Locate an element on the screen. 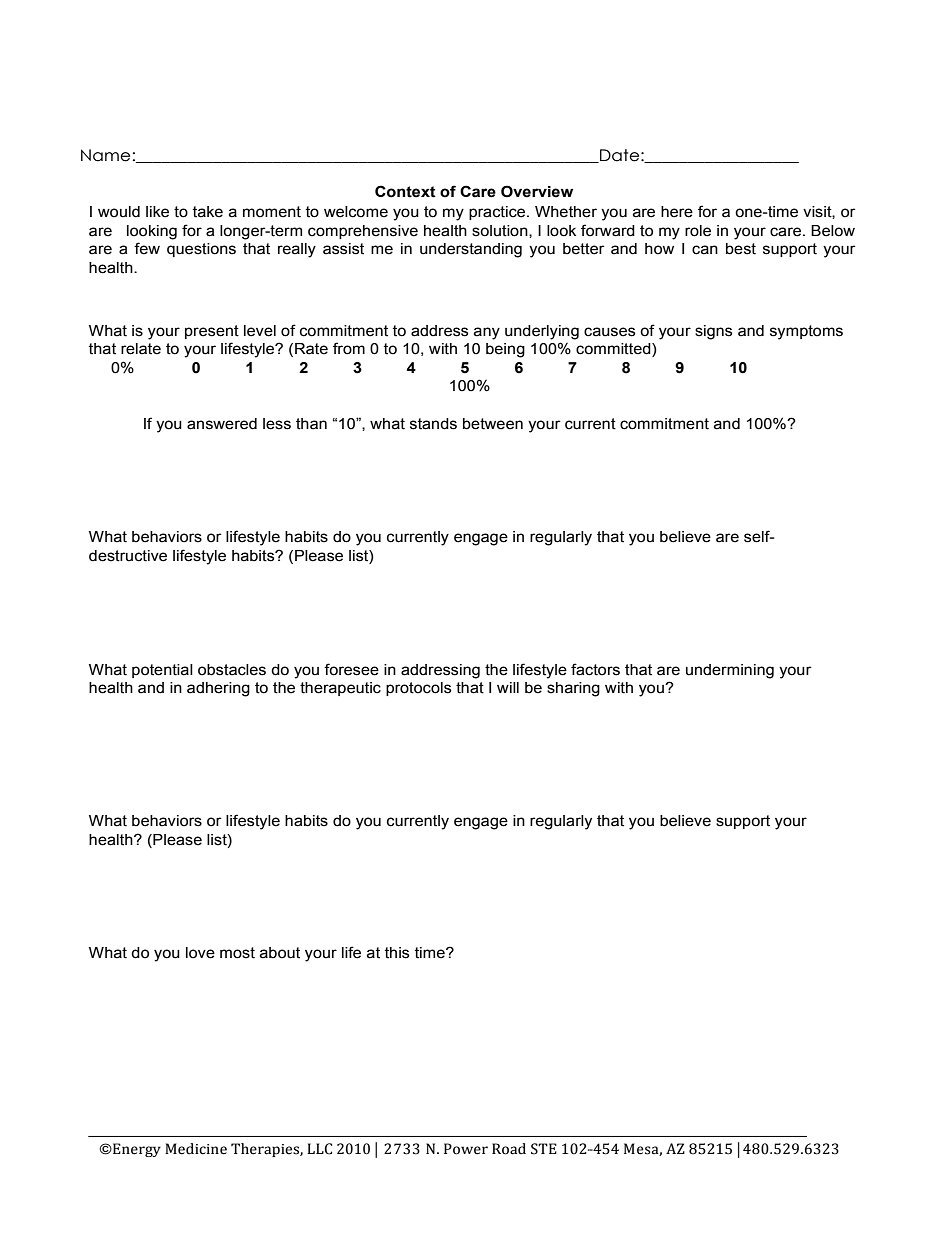  factors is located at coordinates (595, 669).
